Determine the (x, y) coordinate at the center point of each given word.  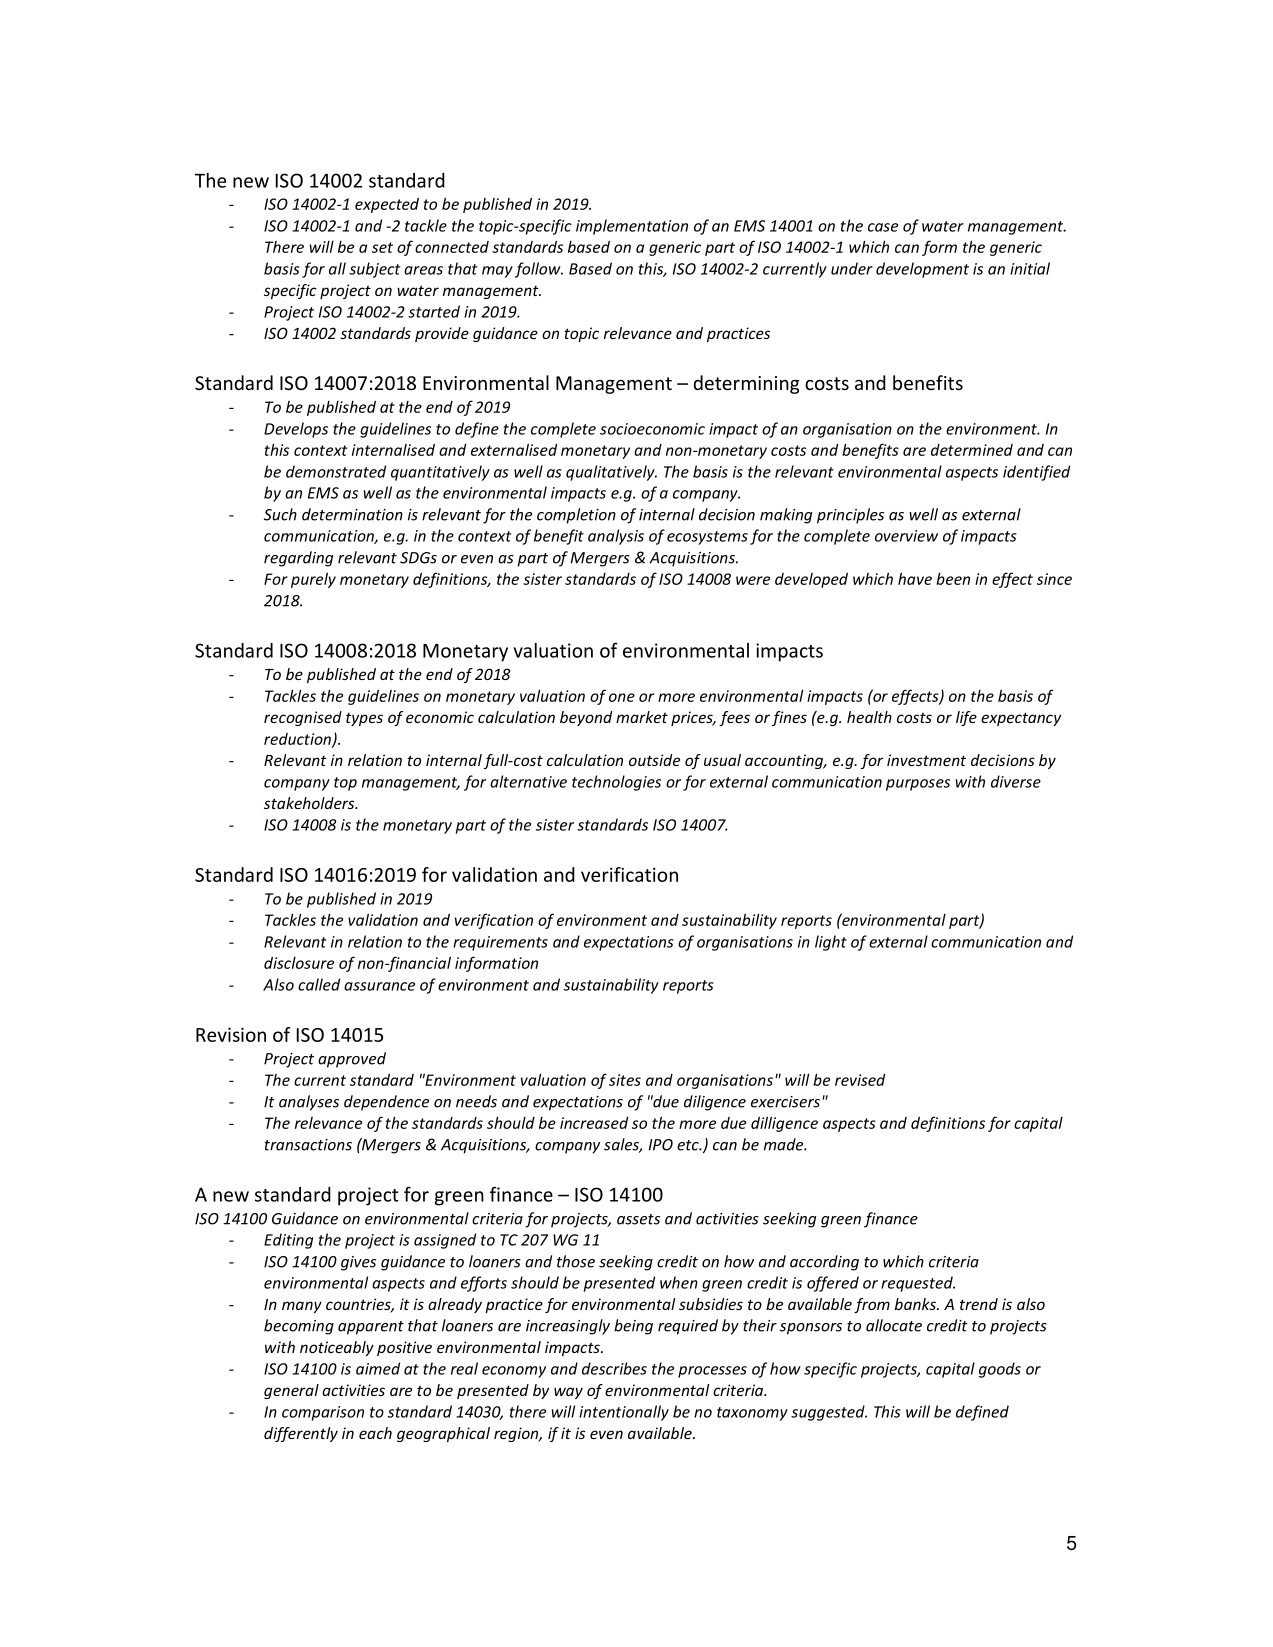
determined (972, 450)
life (966, 718)
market (642, 717)
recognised (303, 718)
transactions (308, 1145)
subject (375, 270)
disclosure (299, 963)
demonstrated (336, 471)
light (831, 943)
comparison (323, 1413)
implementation (632, 227)
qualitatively (611, 473)
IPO (661, 1145)
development (922, 270)
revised (860, 1080)
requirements (500, 943)
